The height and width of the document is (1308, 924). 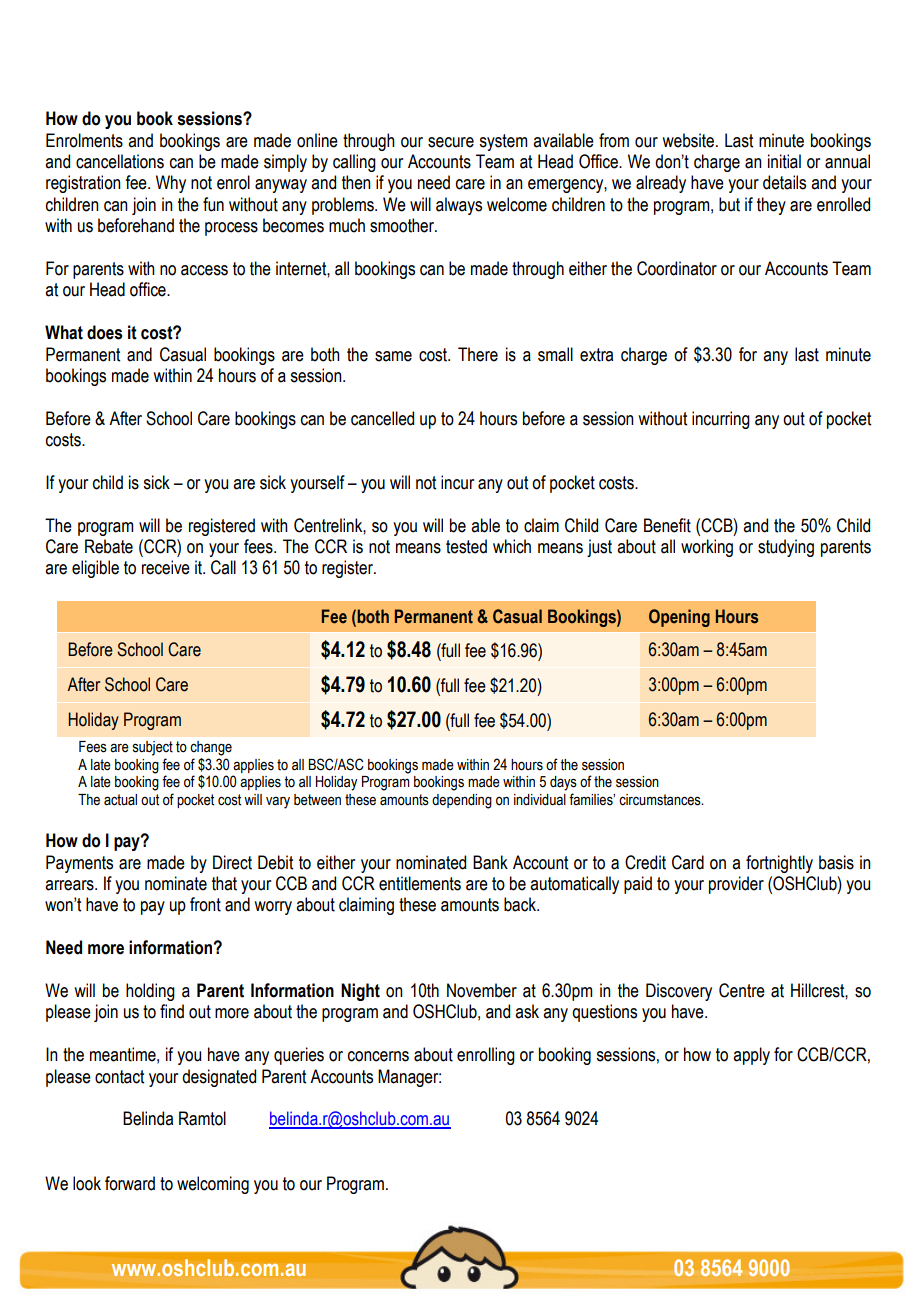 What do you see at coordinates (784, 161) in the document?
I see `initial` at bounding box center [784, 161].
